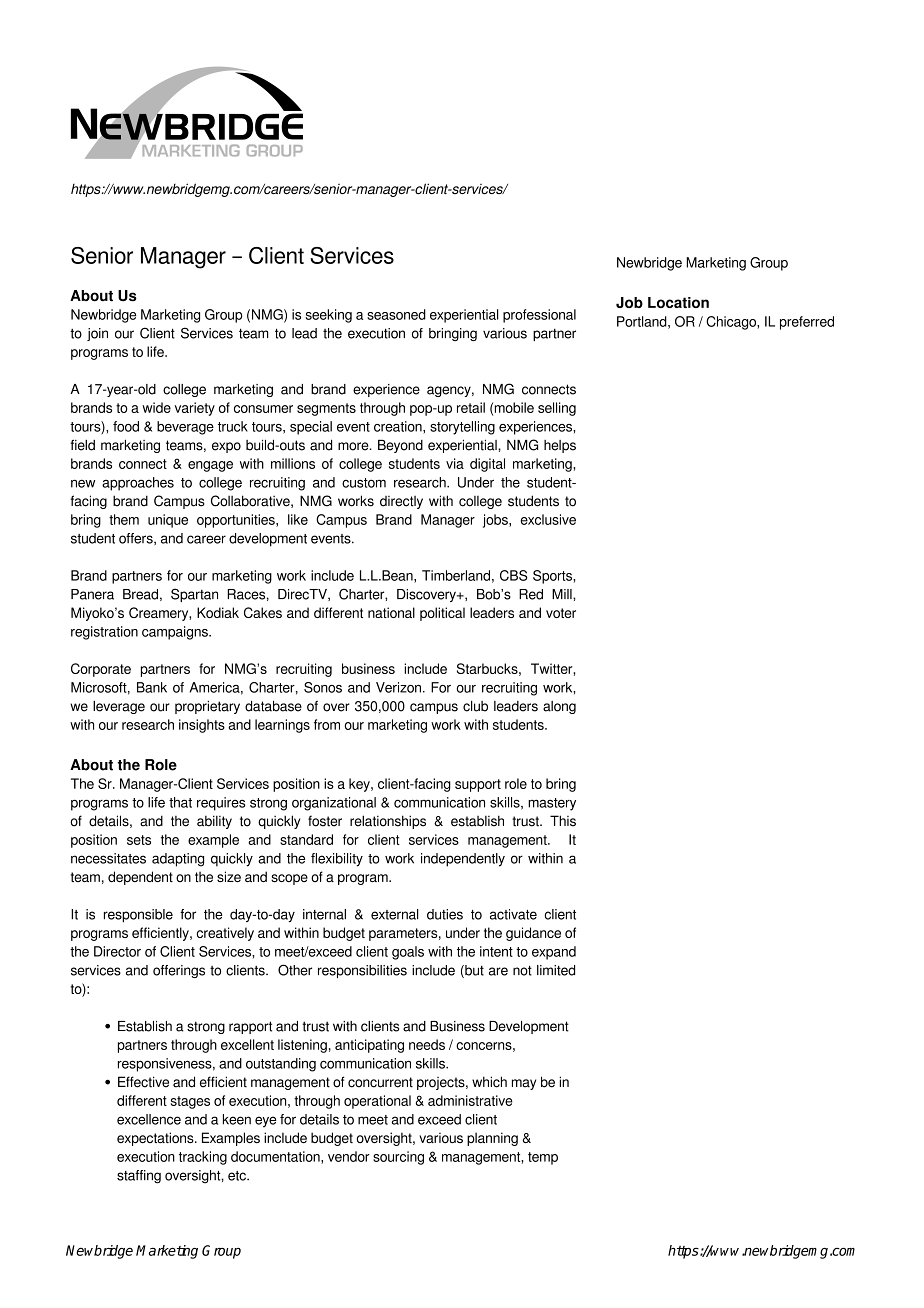 Image resolution: width=924 pixels, height=1308 pixels. What do you see at coordinates (178, 860) in the image?
I see `adapting` at bounding box center [178, 860].
